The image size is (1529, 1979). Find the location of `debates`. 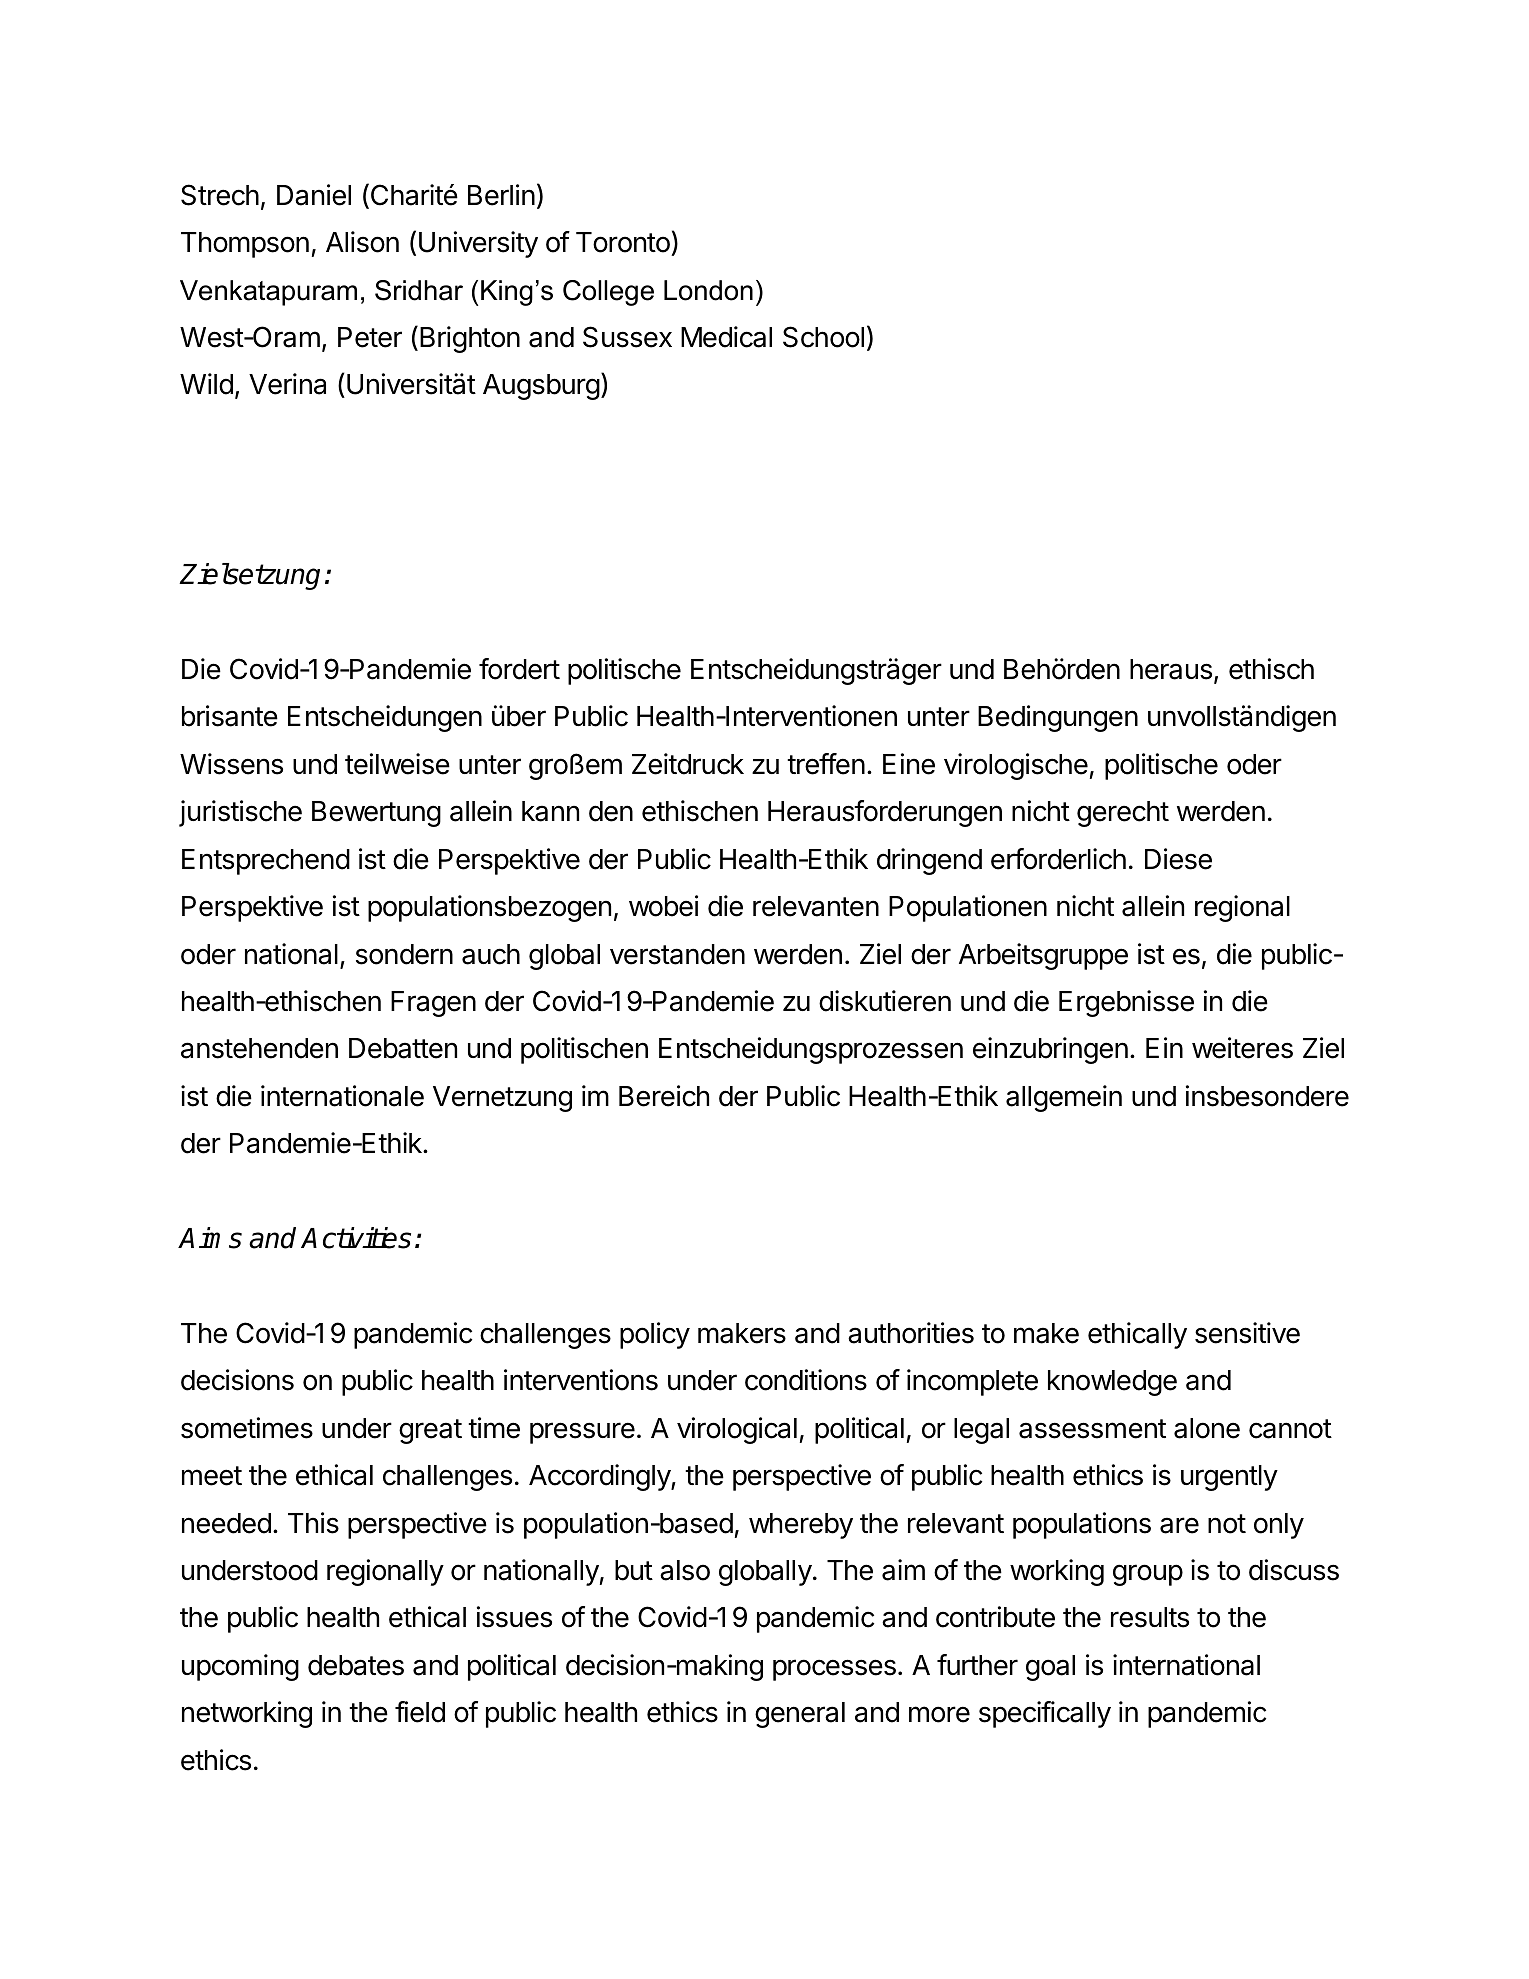

debates is located at coordinates (356, 1665).
